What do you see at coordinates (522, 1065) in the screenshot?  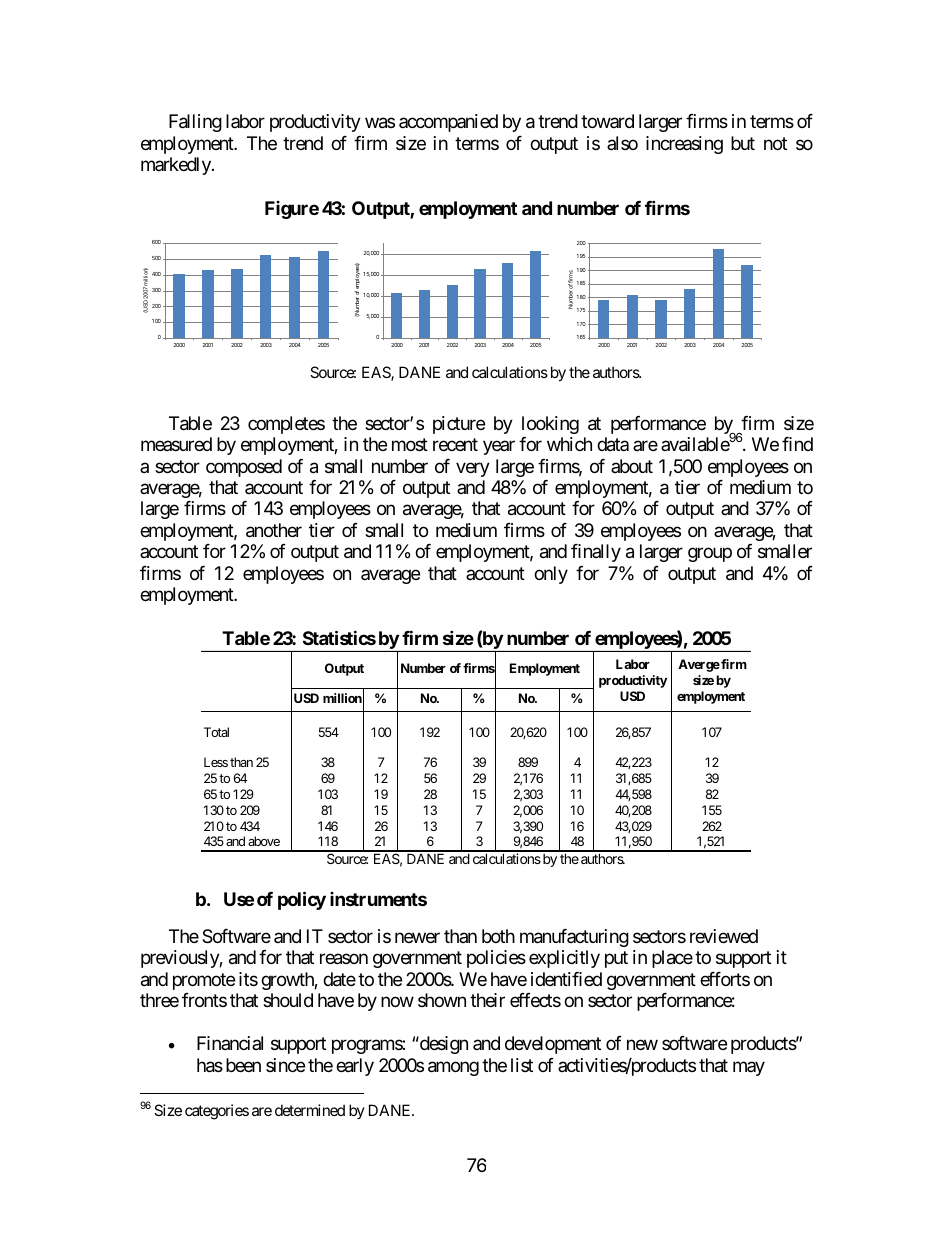 I see `list` at bounding box center [522, 1065].
